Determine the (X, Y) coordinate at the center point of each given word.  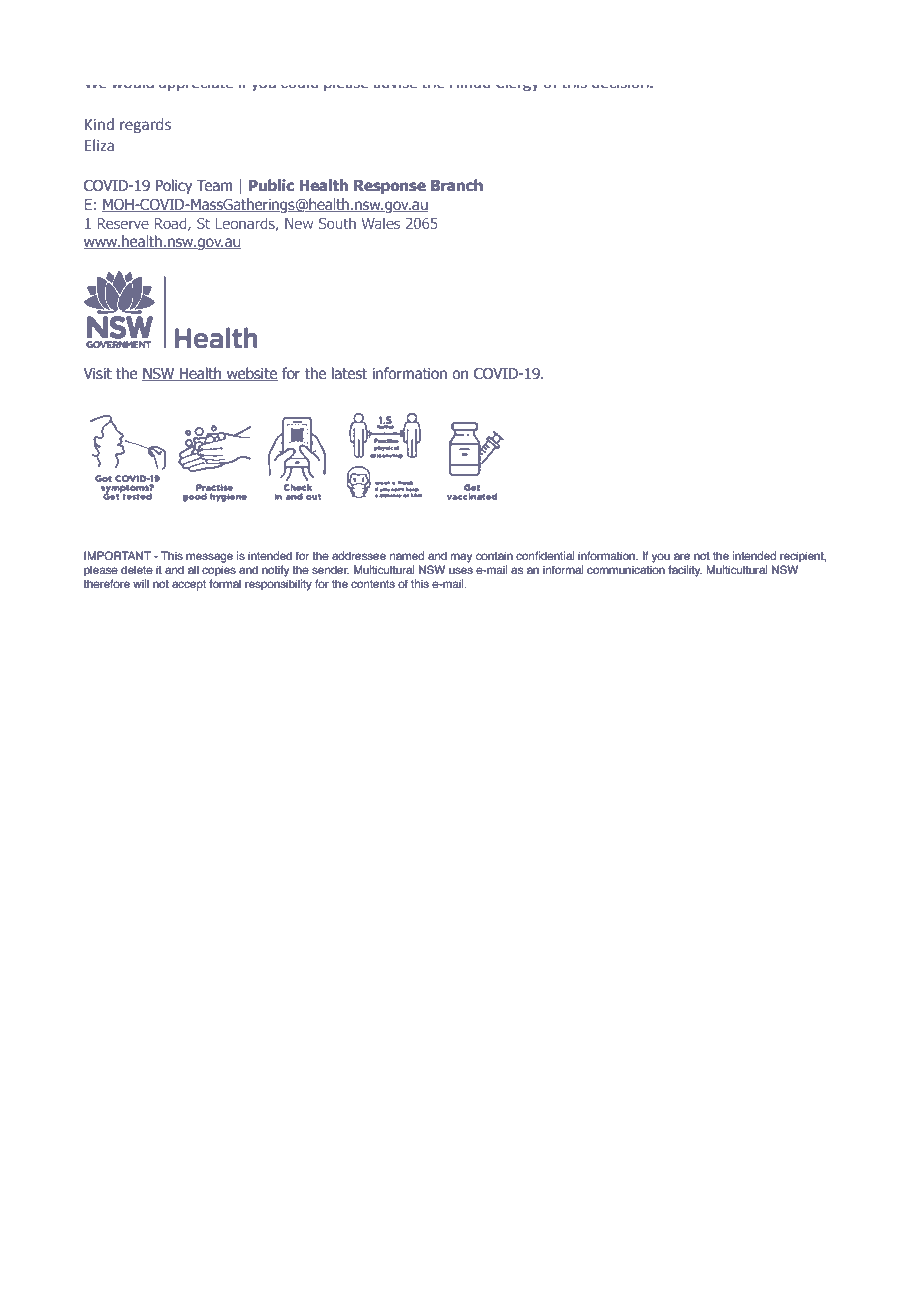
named (407, 555)
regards (145, 126)
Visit (97, 374)
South (337, 223)
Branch (457, 185)
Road (172, 224)
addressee (359, 555)
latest (349, 373)
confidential (545, 555)
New (299, 223)
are (682, 556)
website (251, 374)
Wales (380, 223)
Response (390, 187)
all (193, 569)
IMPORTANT (117, 555)
